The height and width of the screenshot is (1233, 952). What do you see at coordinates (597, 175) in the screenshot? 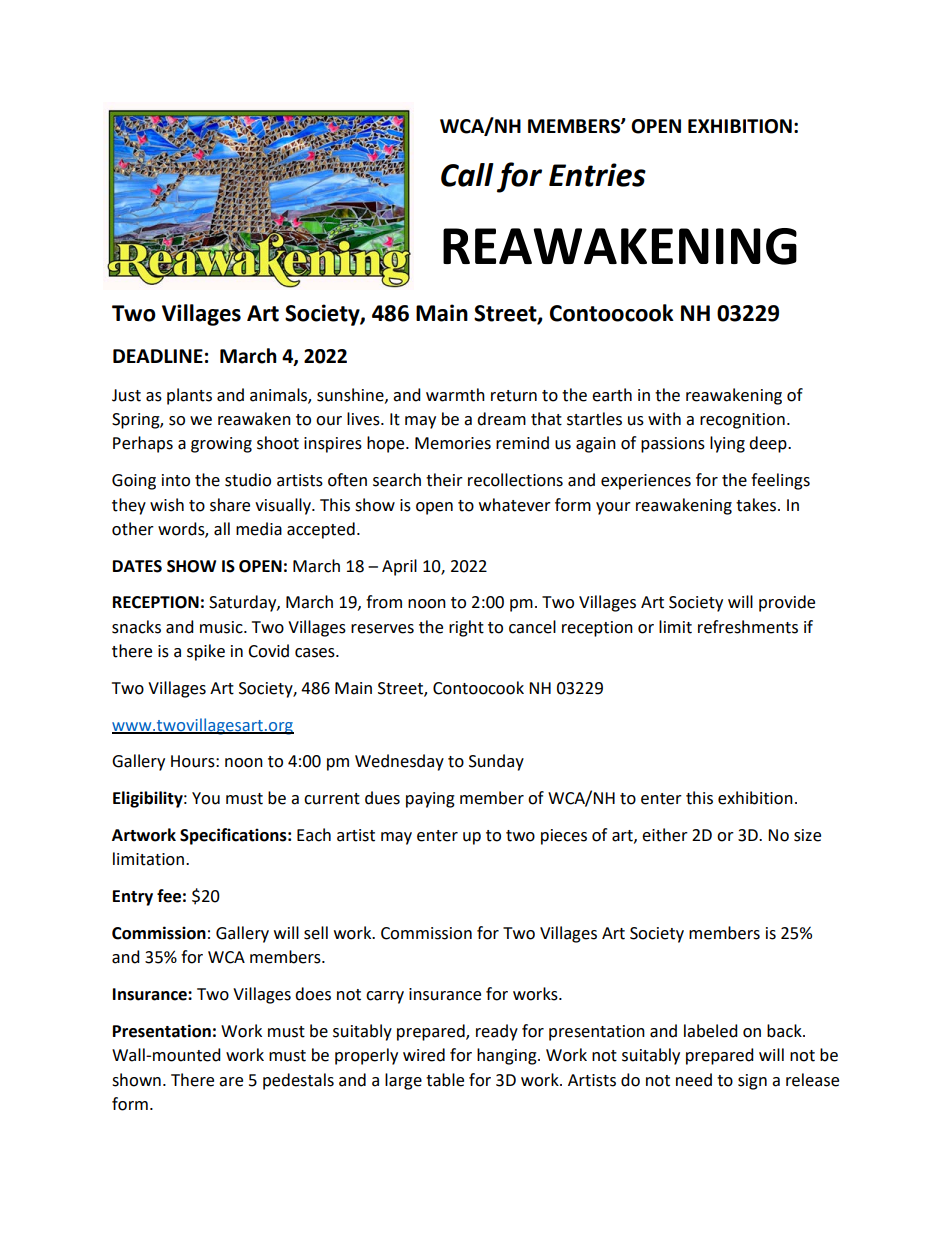
I see `Entries` at bounding box center [597, 175].
